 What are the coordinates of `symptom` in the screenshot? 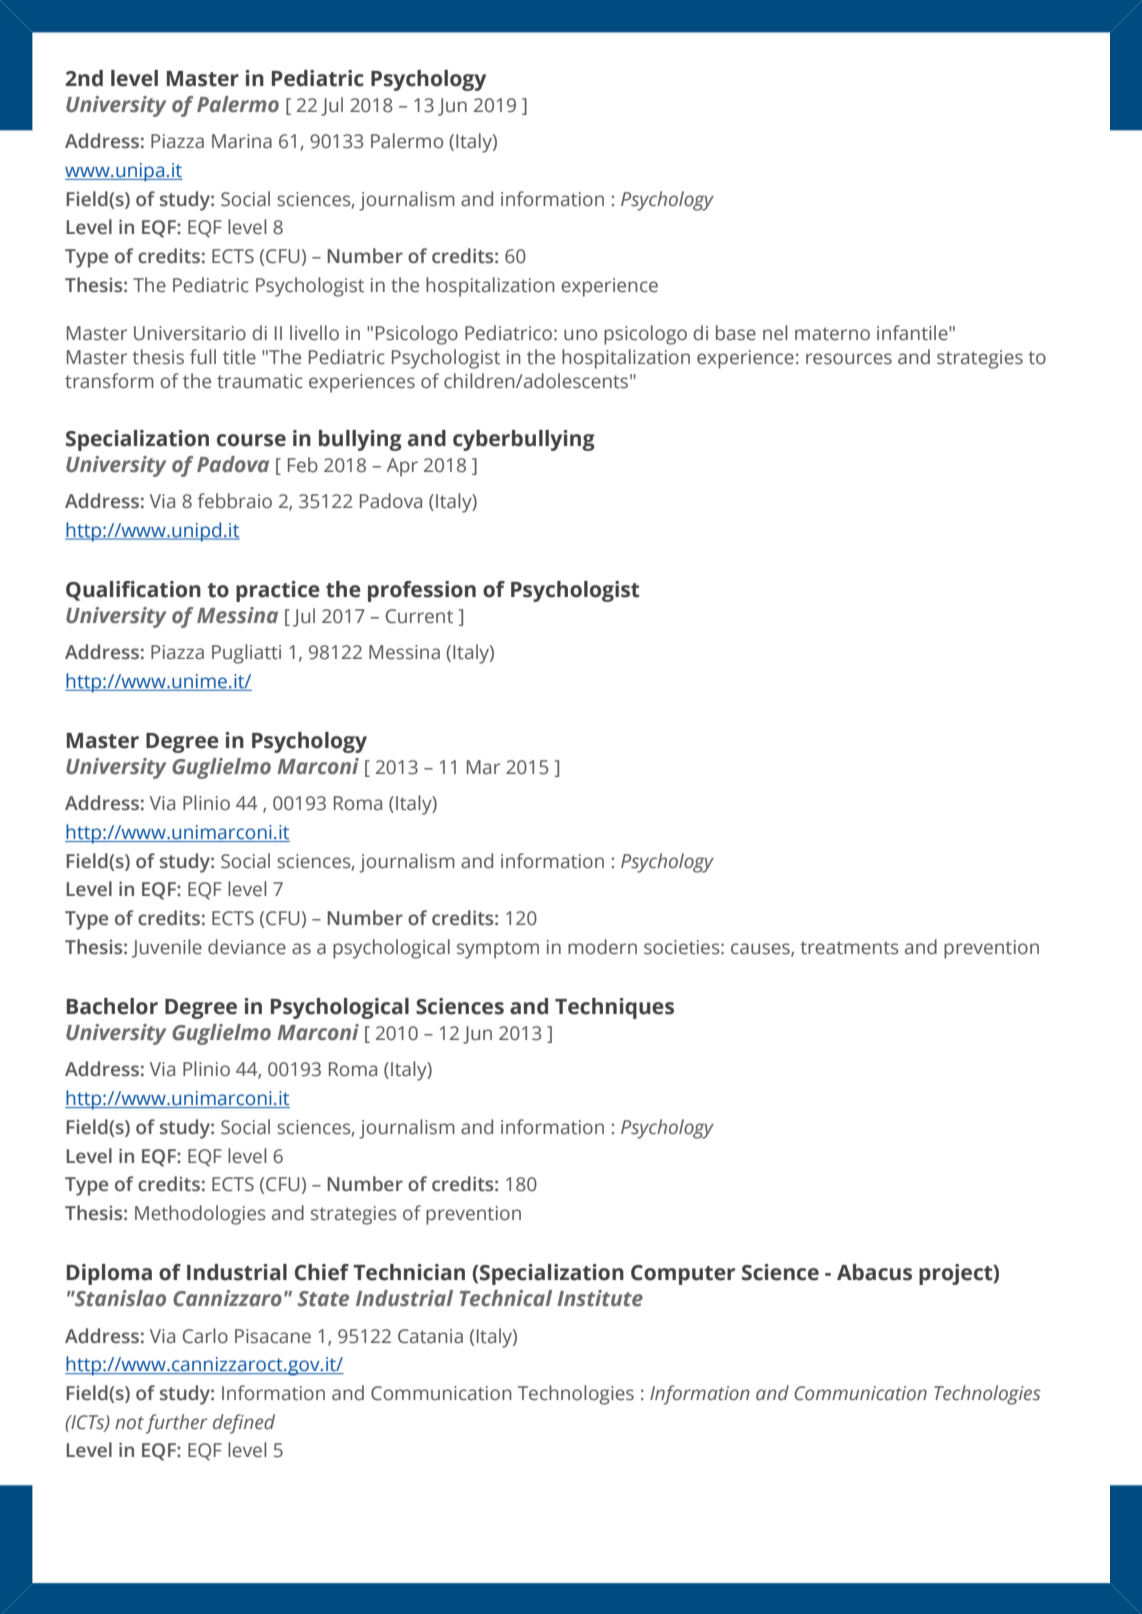 It's located at (498, 950).
